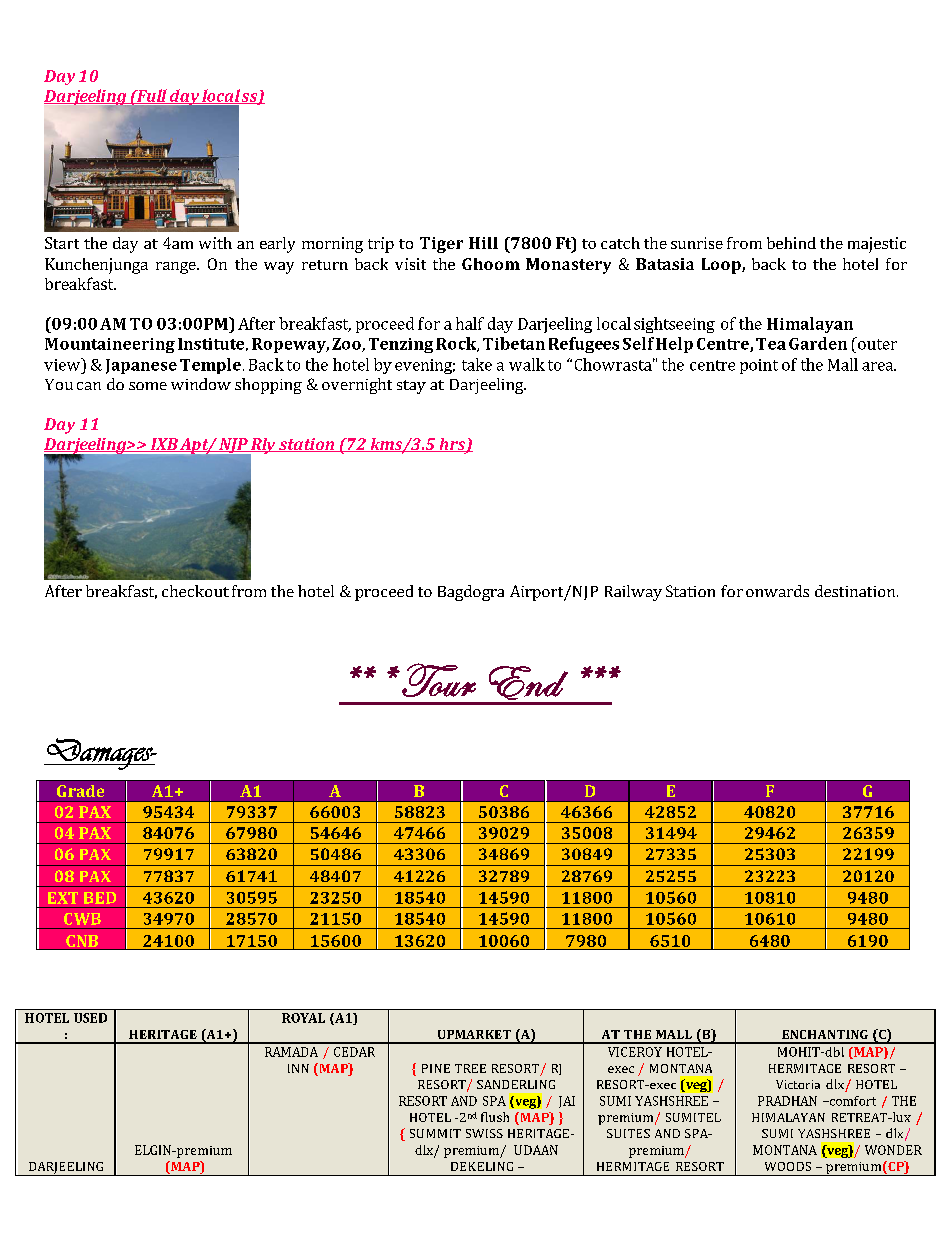  I want to click on Hill, so click(483, 243).
